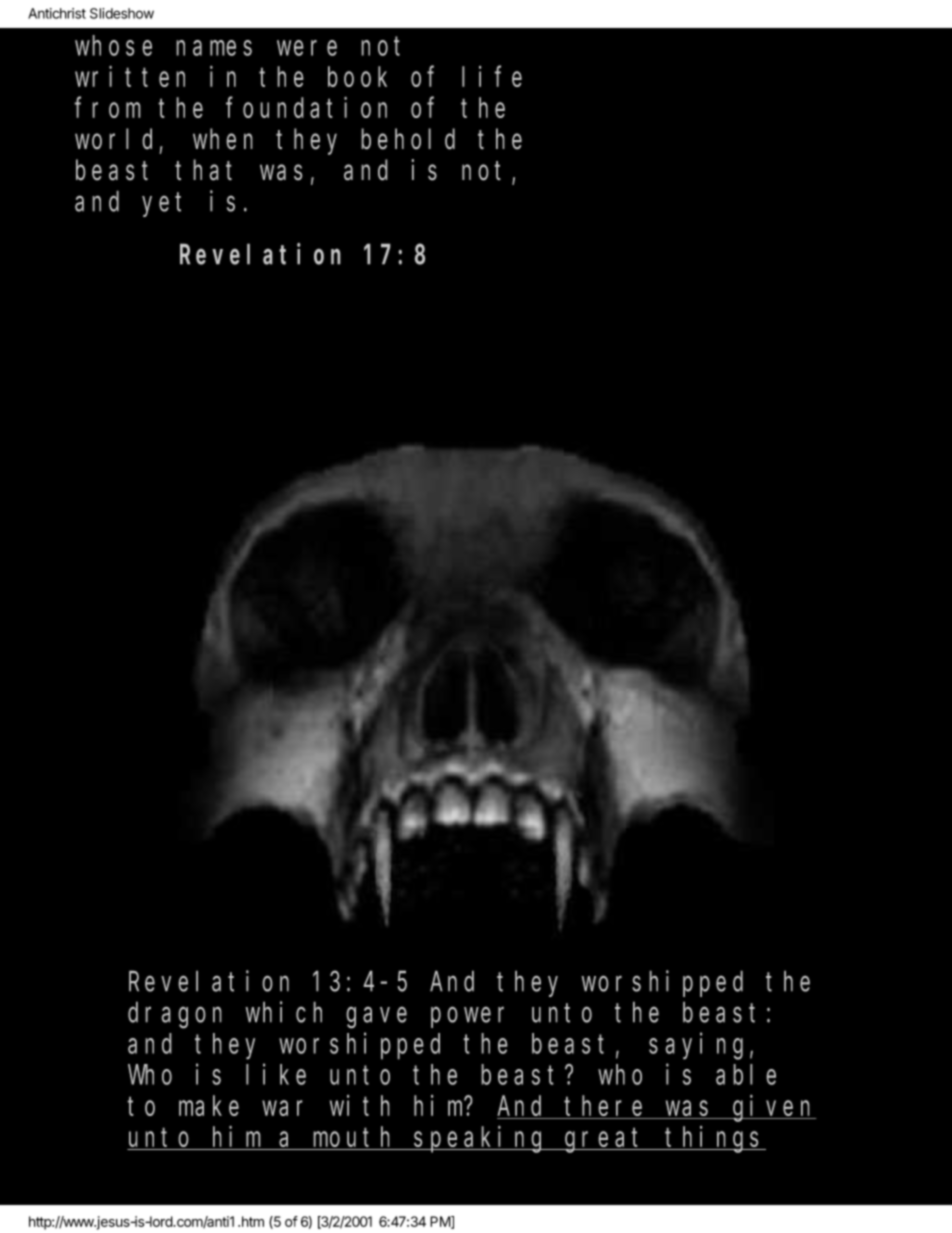 This screenshot has height=1233, width=952. Describe the element at coordinates (606, 1141) in the screenshot. I see `great` at that location.
